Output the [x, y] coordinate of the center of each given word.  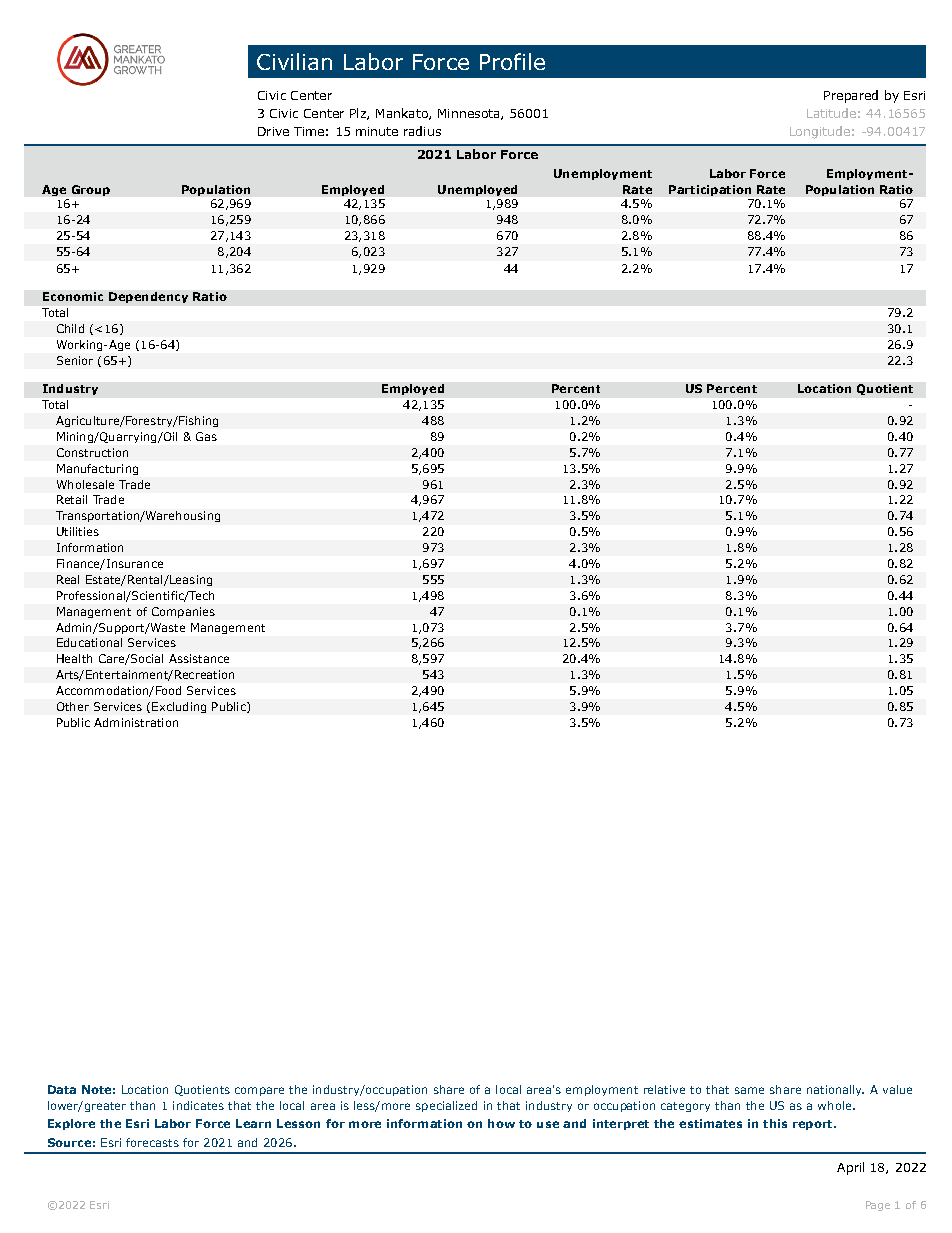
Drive [273, 131]
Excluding [179, 707]
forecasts [152, 1142]
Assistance [199, 658]
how [501, 1123]
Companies [183, 612]
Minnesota [470, 114]
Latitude [831, 113]
